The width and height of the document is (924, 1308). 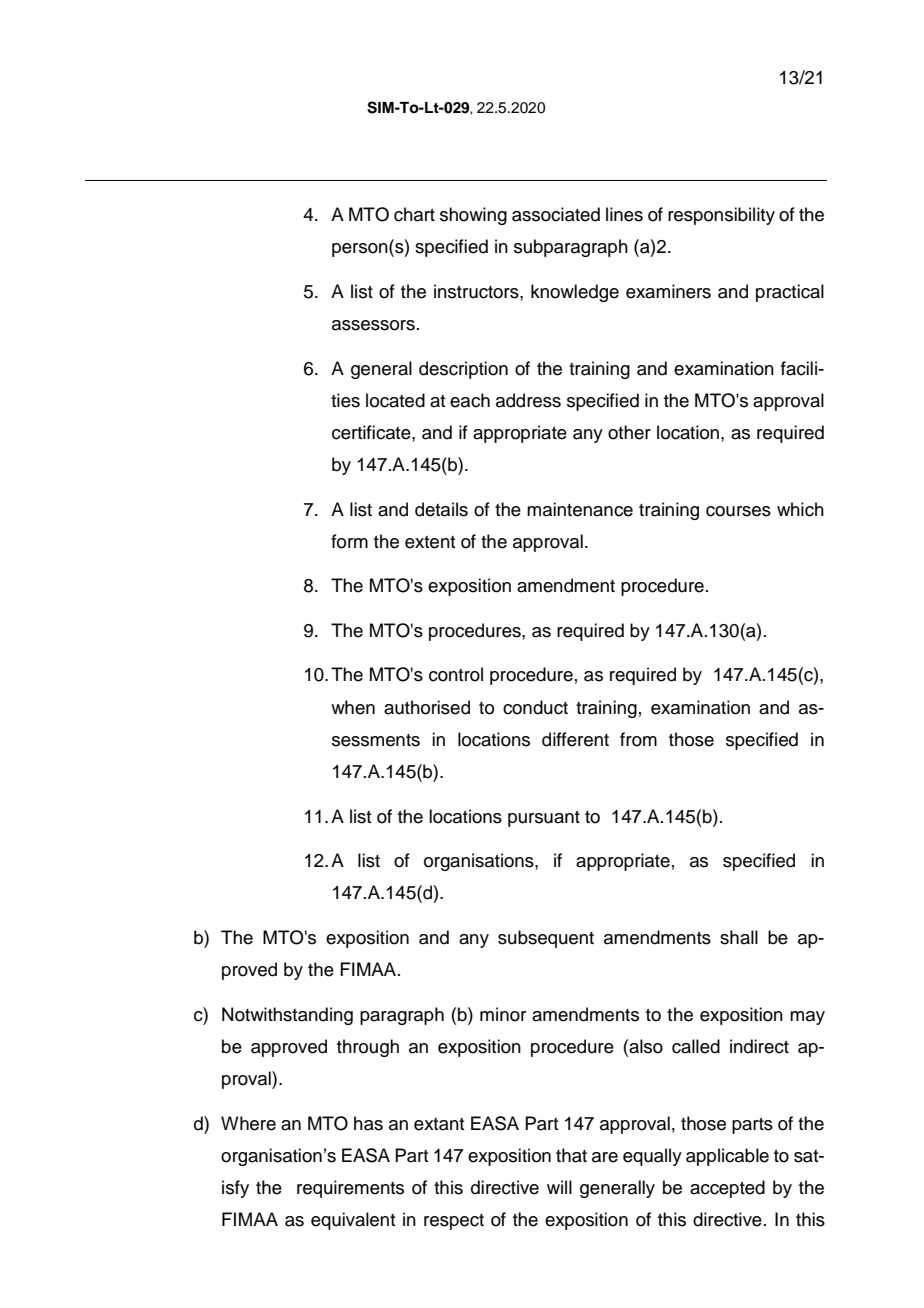 What do you see at coordinates (556, 214) in the document?
I see `associated` at bounding box center [556, 214].
